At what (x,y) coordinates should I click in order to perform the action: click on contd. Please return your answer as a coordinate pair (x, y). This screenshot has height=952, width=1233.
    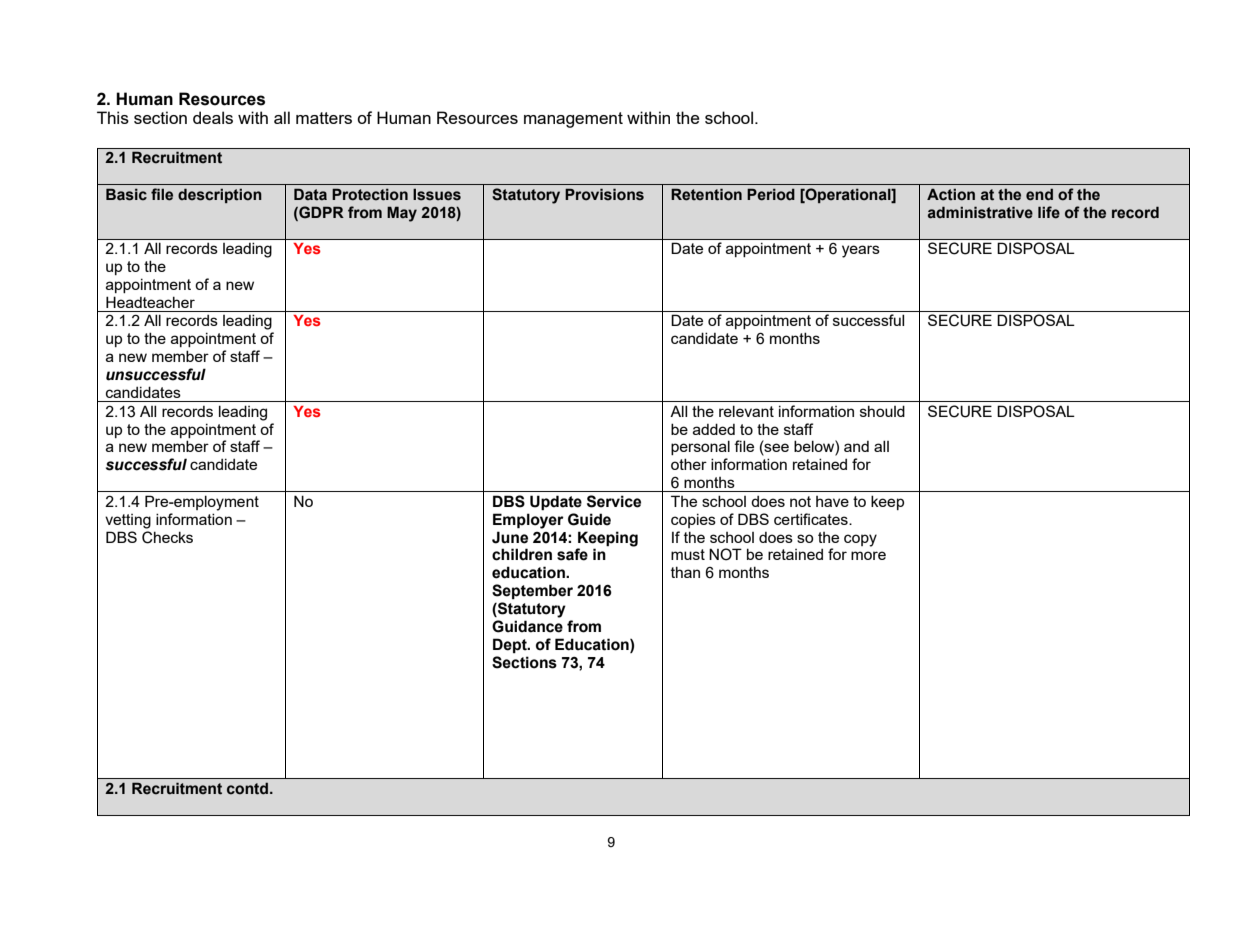
    Looking at the image, I should click on (249, 788).
